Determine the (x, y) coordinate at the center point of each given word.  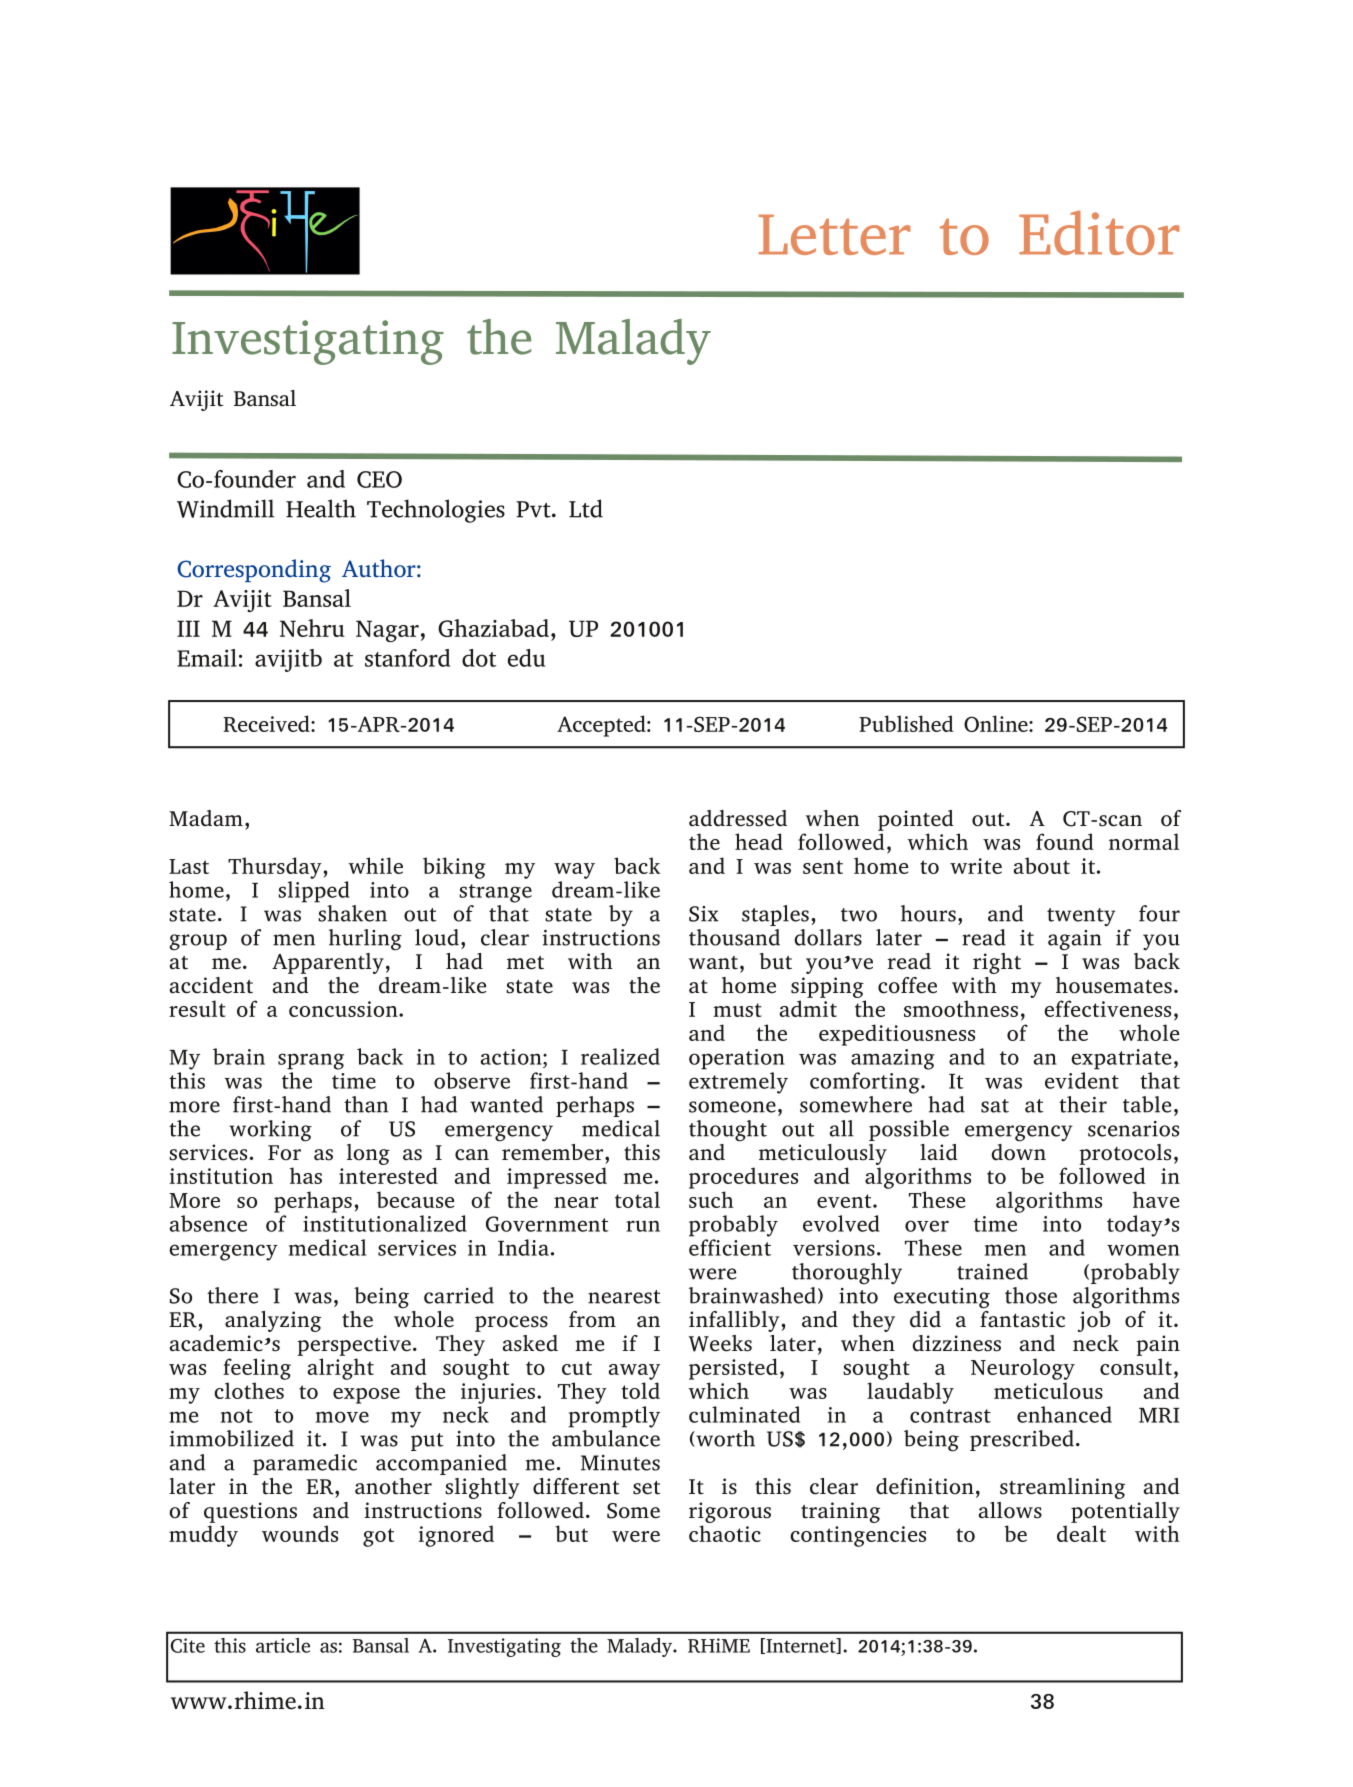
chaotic (725, 1533)
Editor (1099, 233)
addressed (738, 818)
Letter (834, 234)
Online (997, 723)
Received (267, 723)
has (306, 1175)
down (1018, 1151)
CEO (379, 479)
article (283, 1645)
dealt (1081, 1533)
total (637, 1199)
